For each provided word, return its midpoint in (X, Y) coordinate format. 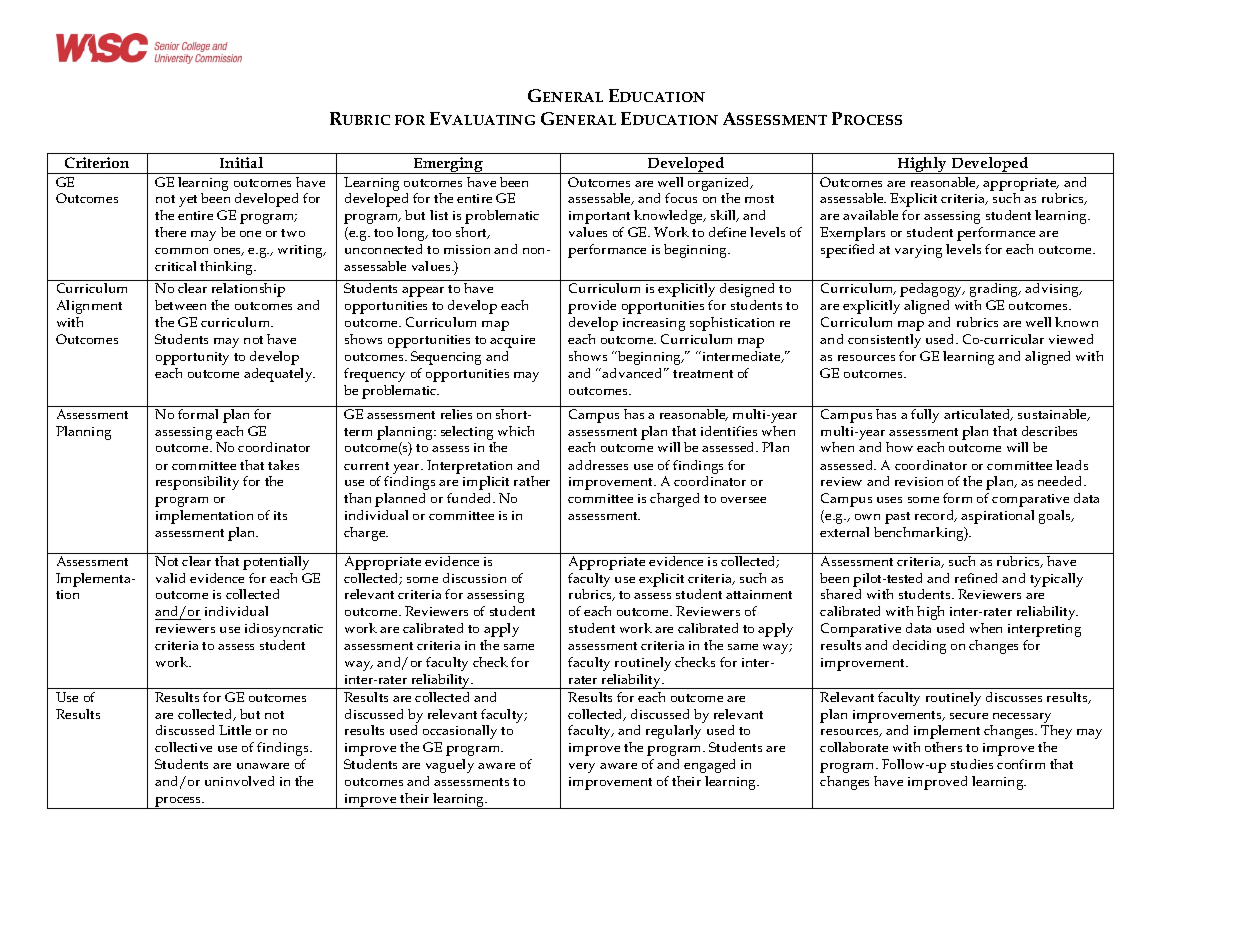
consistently (884, 341)
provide (592, 307)
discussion (474, 578)
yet (188, 201)
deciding (919, 647)
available (870, 215)
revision (919, 481)
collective (183, 747)
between (180, 305)
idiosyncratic (284, 630)
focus (681, 198)
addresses (598, 465)
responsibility (197, 483)
